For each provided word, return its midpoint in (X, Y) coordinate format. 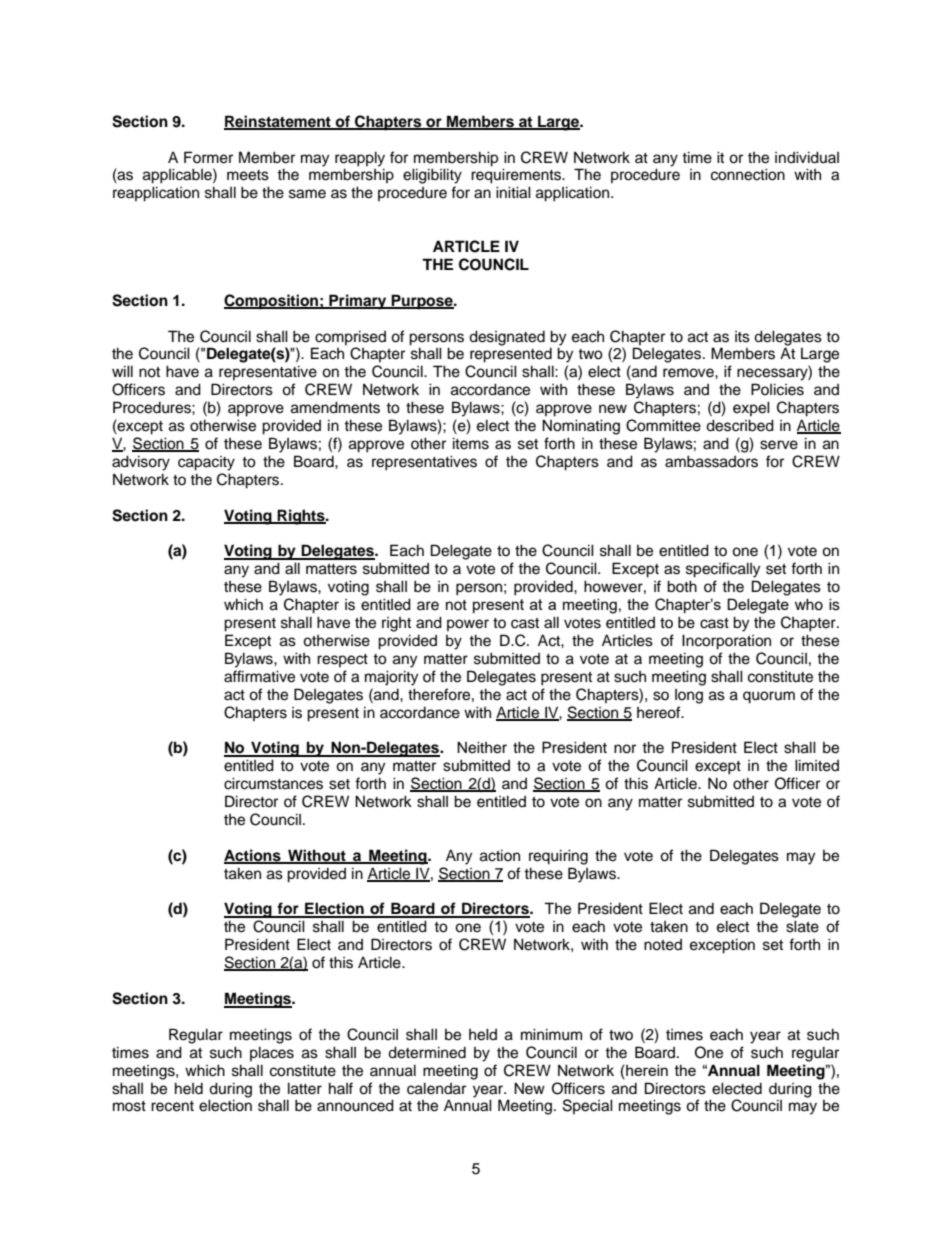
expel (751, 408)
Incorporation (726, 642)
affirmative (259, 676)
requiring (558, 857)
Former (208, 157)
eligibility (432, 176)
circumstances (273, 783)
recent (172, 1106)
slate (802, 926)
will (122, 371)
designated (507, 338)
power (468, 625)
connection (748, 174)
